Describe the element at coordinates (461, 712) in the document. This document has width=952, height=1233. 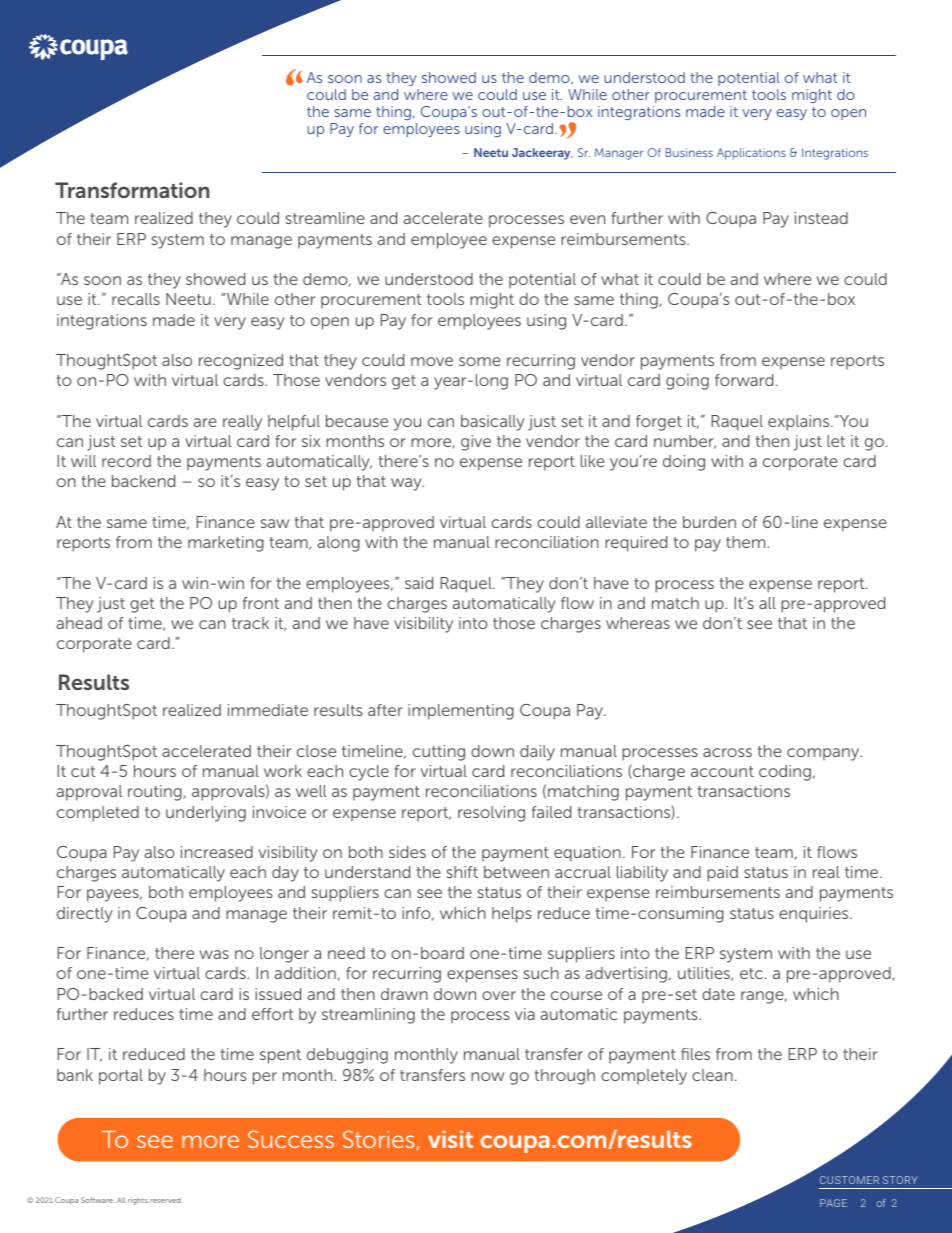
I see `implementing` at that location.
